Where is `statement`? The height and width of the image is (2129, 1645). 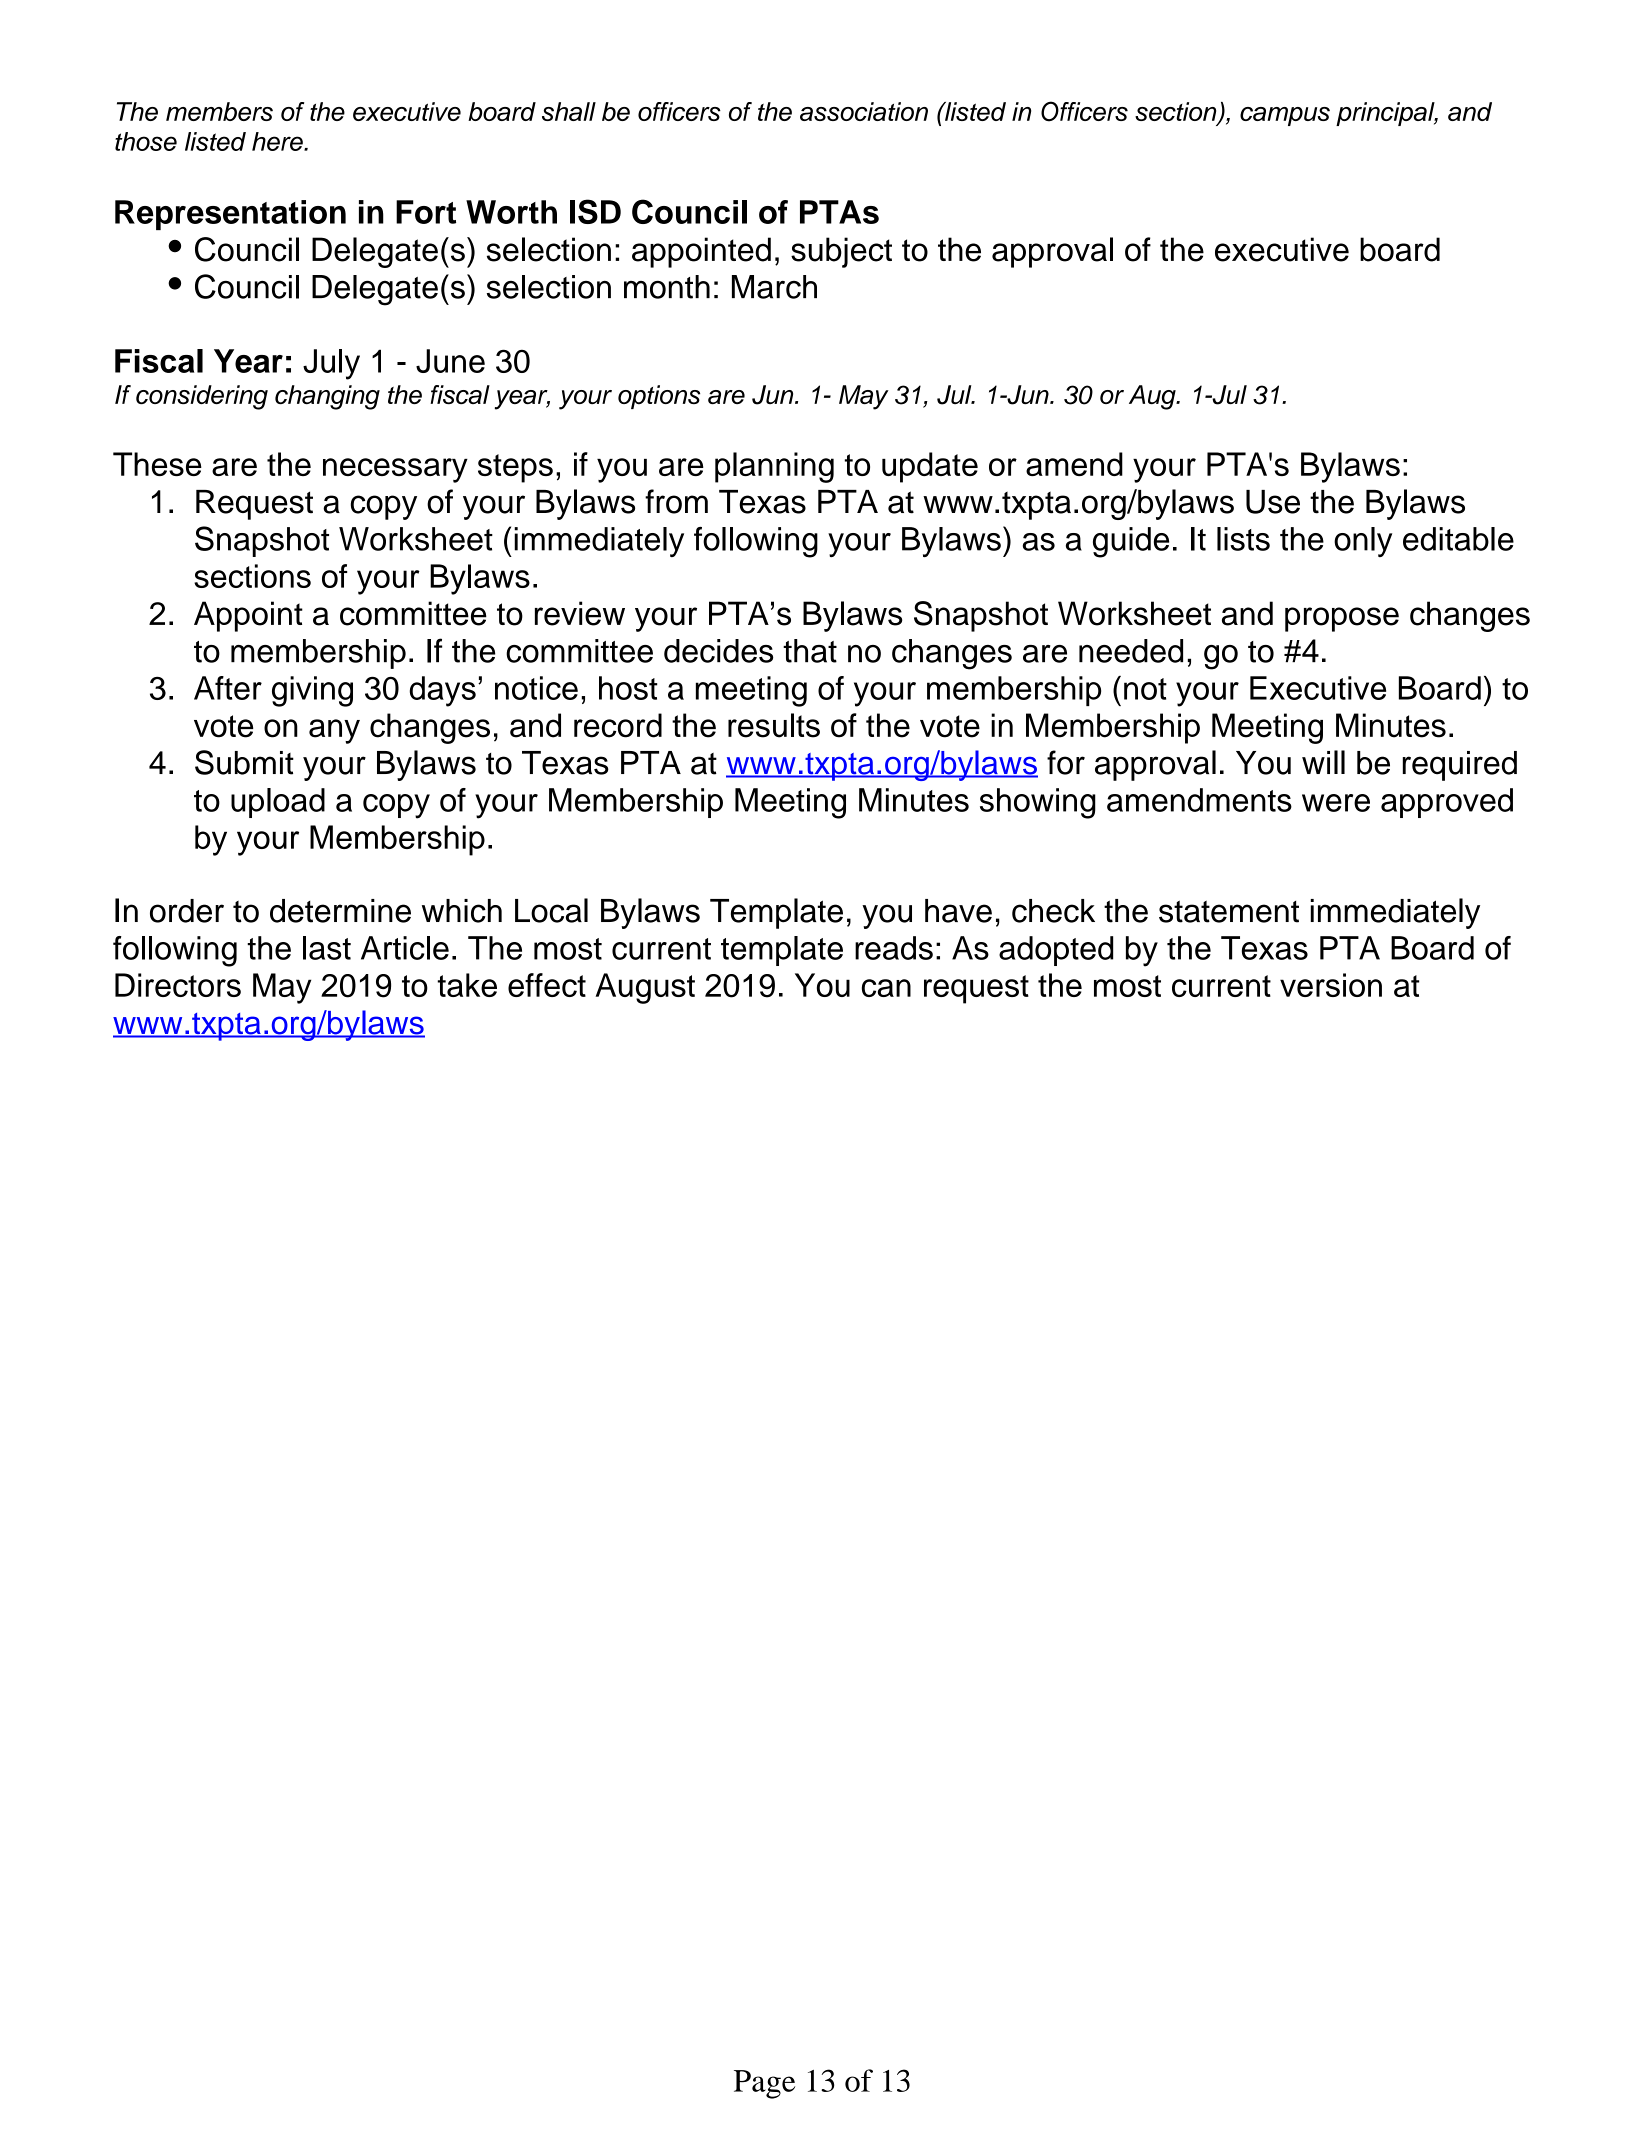
statement is located at coordinates (1229, 911).
